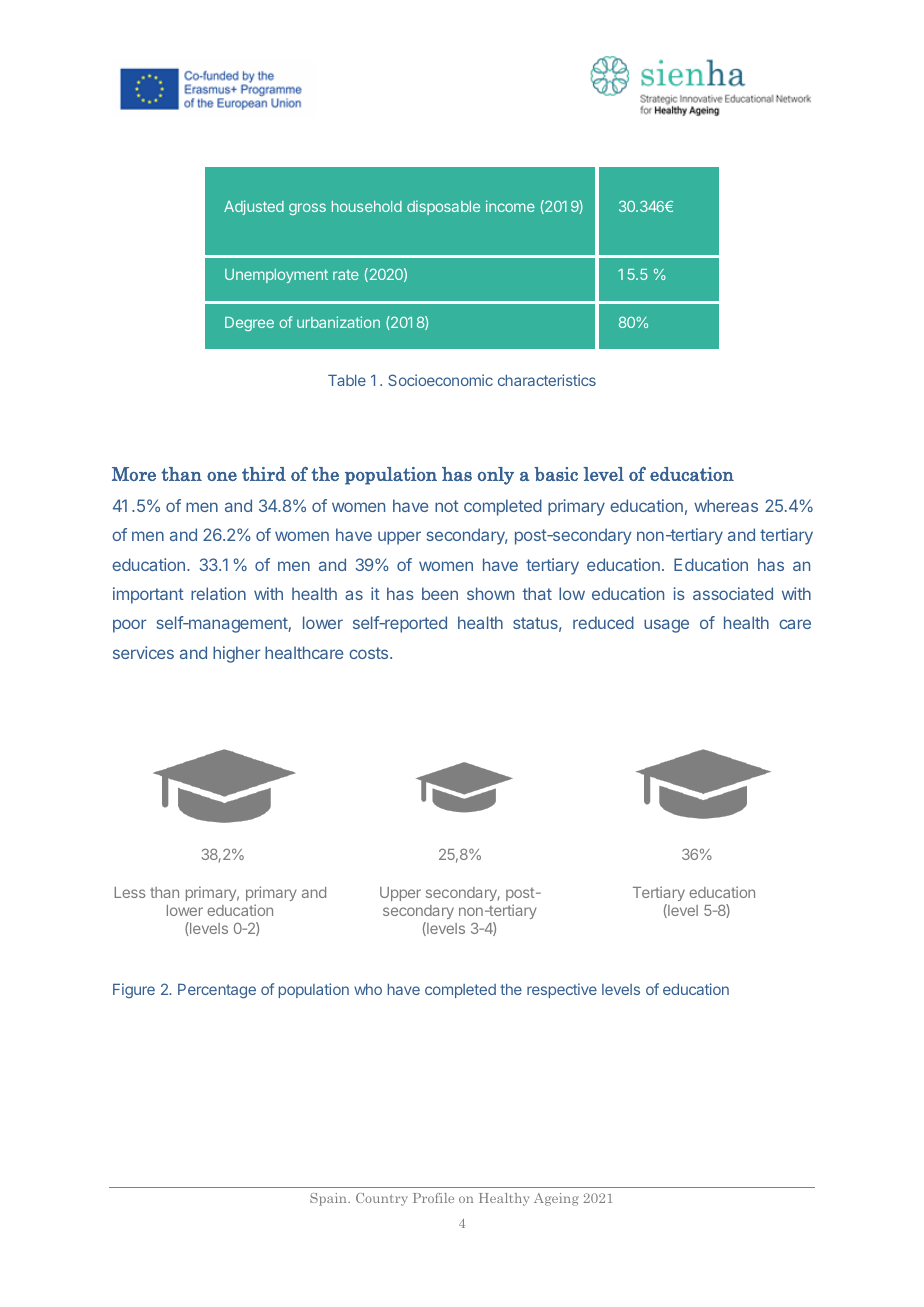 This screenshot has width=924, height=1307. What do you see at coordinates (666, 626) in the screenshot?
I see `usage` at bounding box center [666, 626].
